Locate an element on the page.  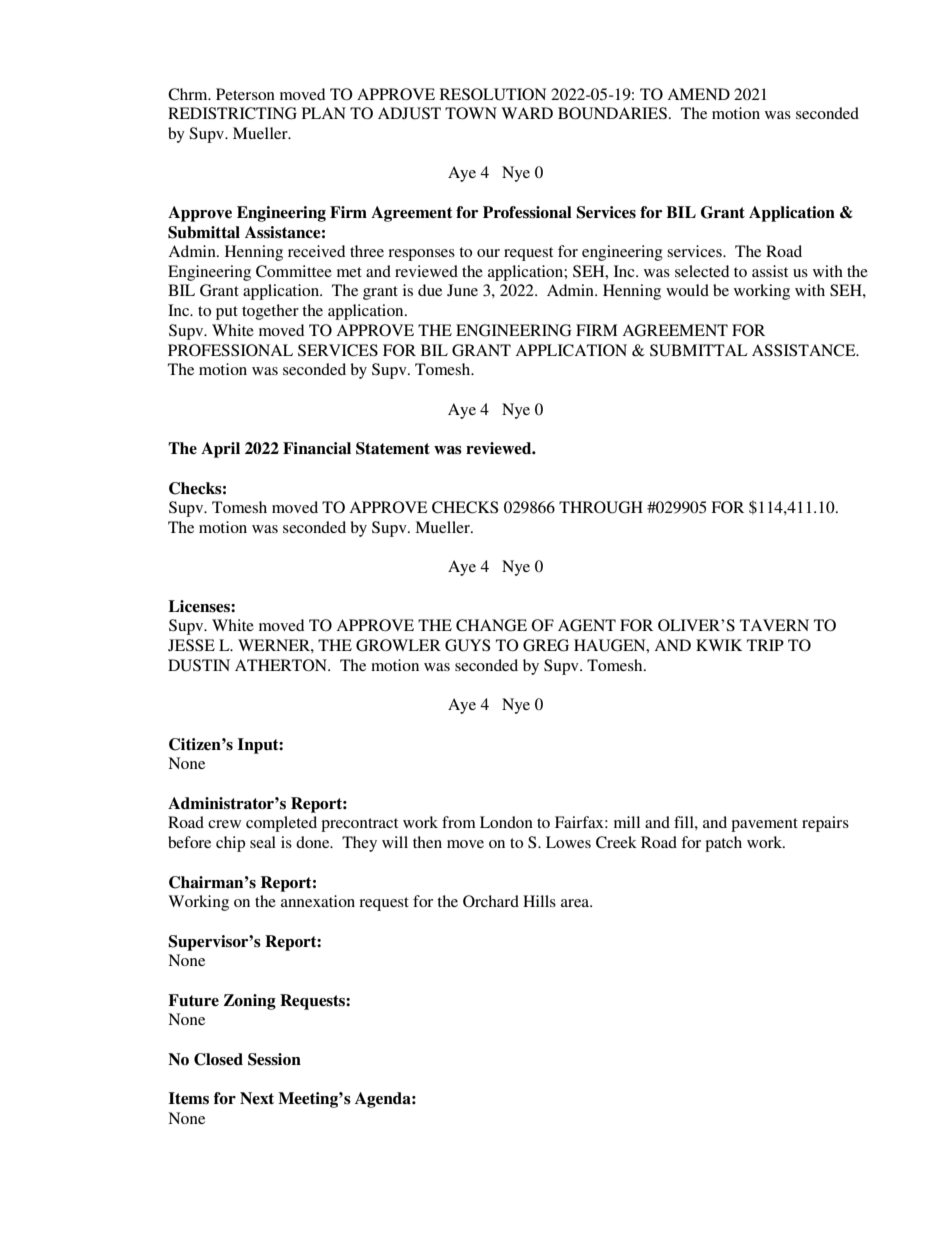
together is located at coordinates (270, 312).
